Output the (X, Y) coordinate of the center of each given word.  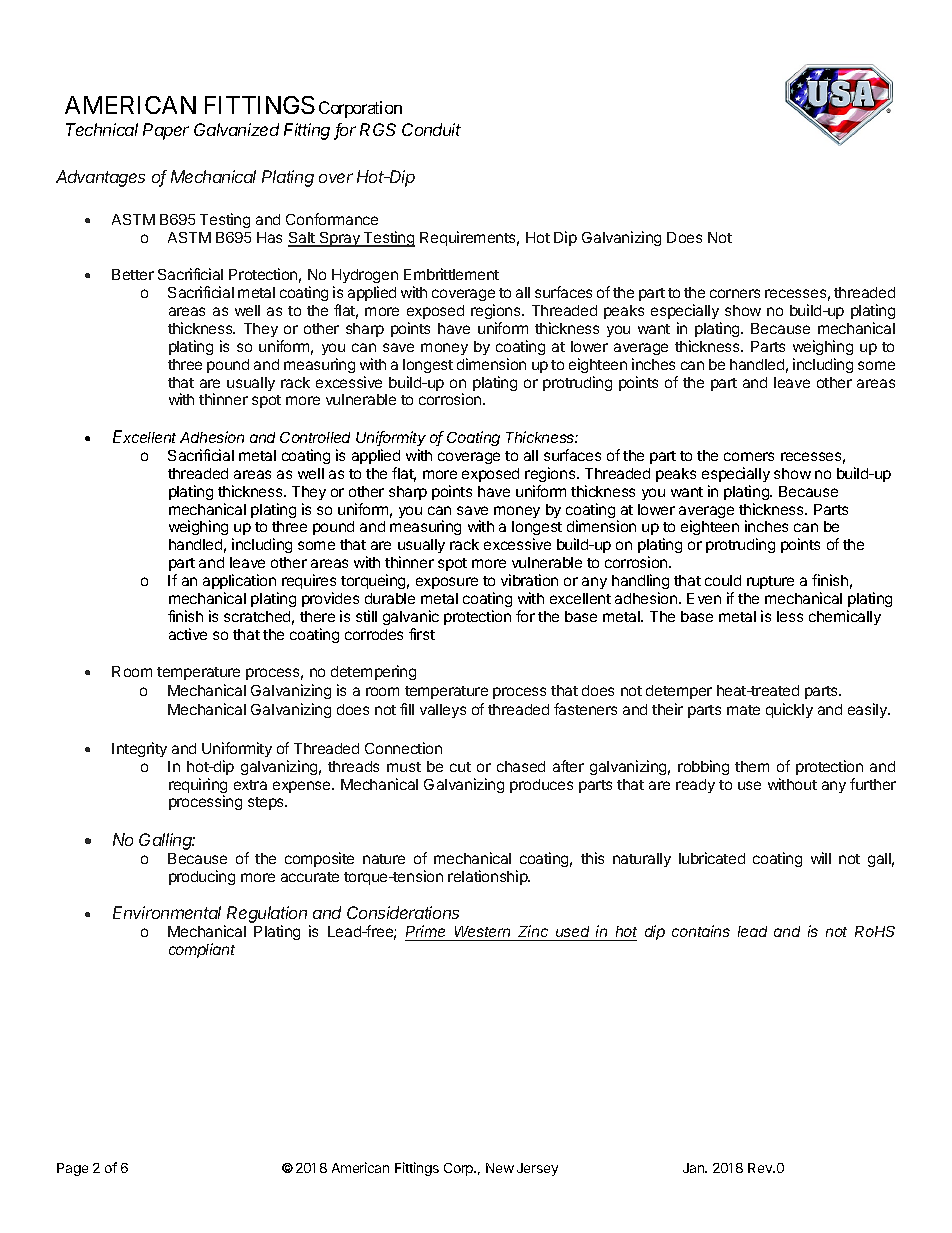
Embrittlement (451, 274)
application (239, 581)
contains (701, 931)
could (723, 580)
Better (133, 274)
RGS (378, 129)
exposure (447, 583)
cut (460, 767)
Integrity (139, 749)
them (752, 766)
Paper (166, 131)
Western (483, 933)
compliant (202, 950)
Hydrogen (365, 276)
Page (72, 1169)
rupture (770, 582)
